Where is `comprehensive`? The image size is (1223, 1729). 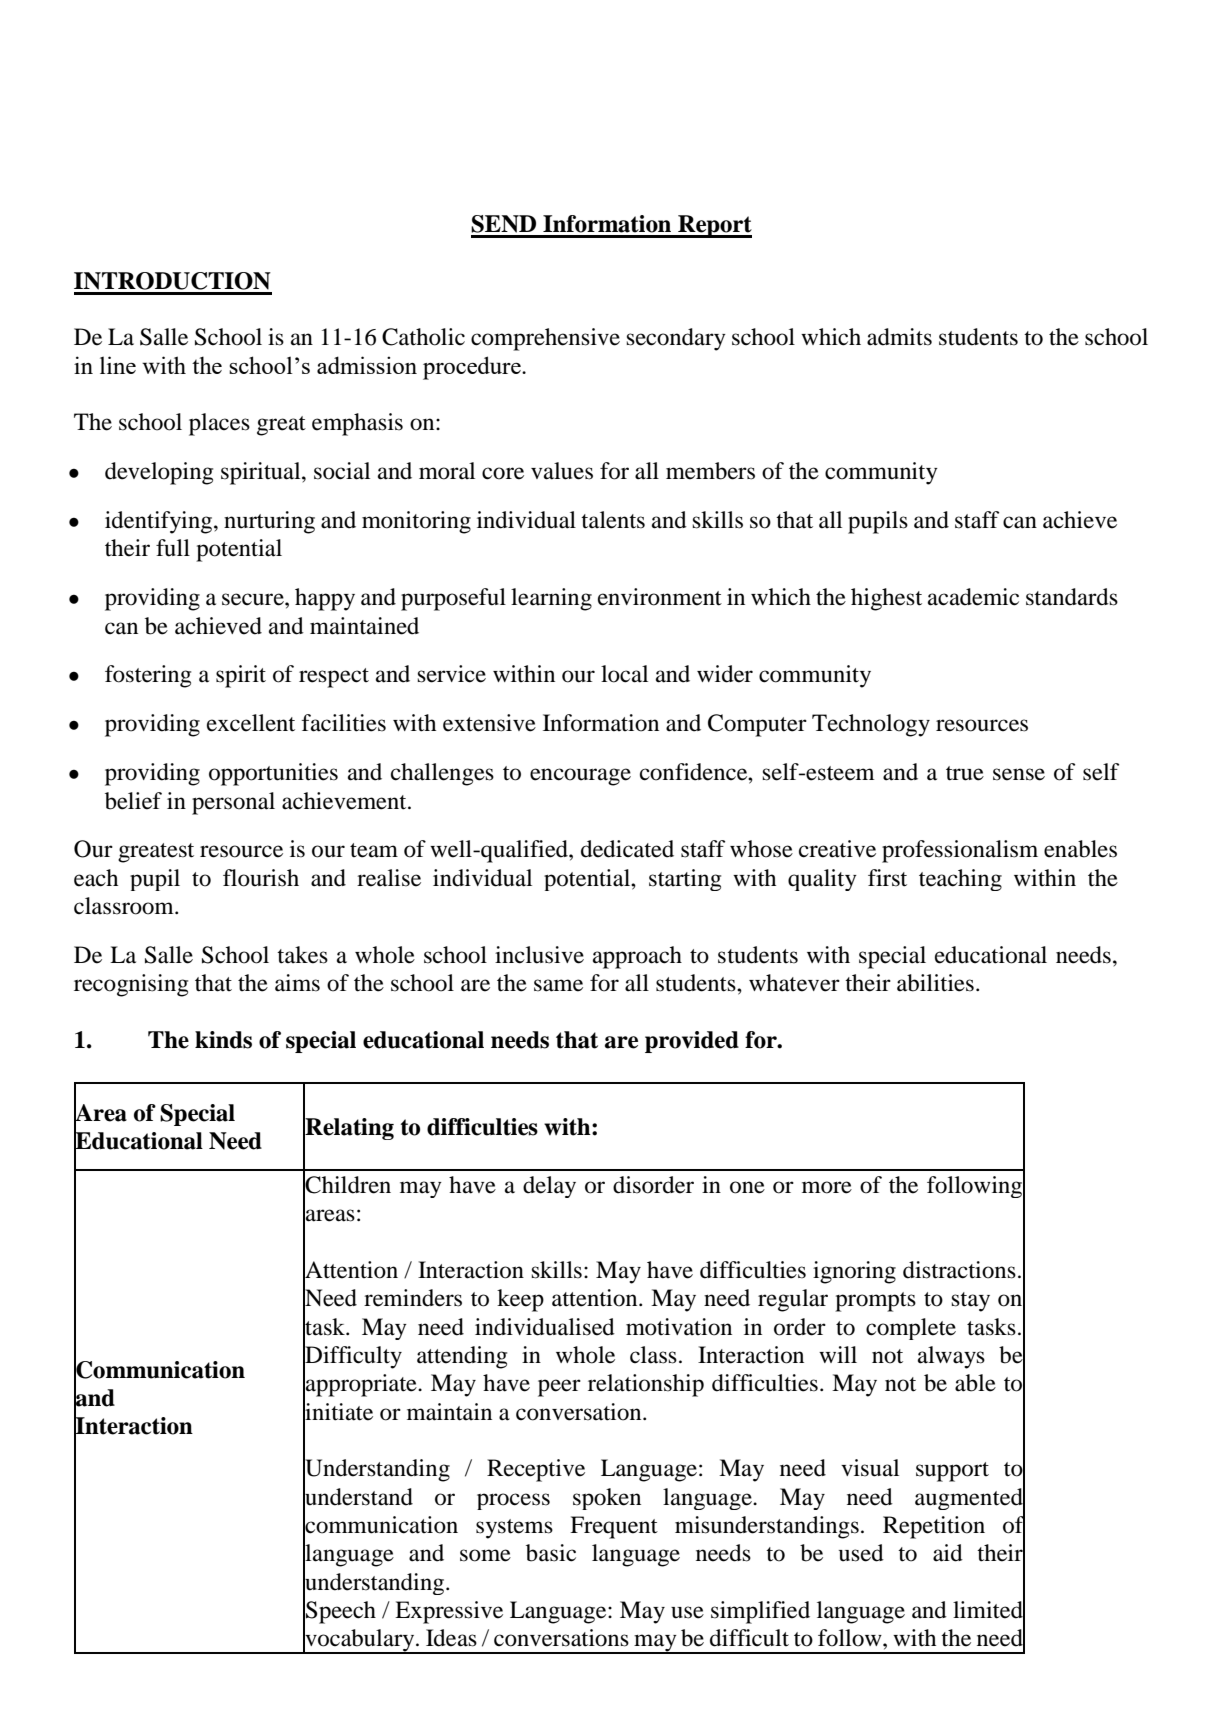
comprehensive is located at coordinates (545, 339).
